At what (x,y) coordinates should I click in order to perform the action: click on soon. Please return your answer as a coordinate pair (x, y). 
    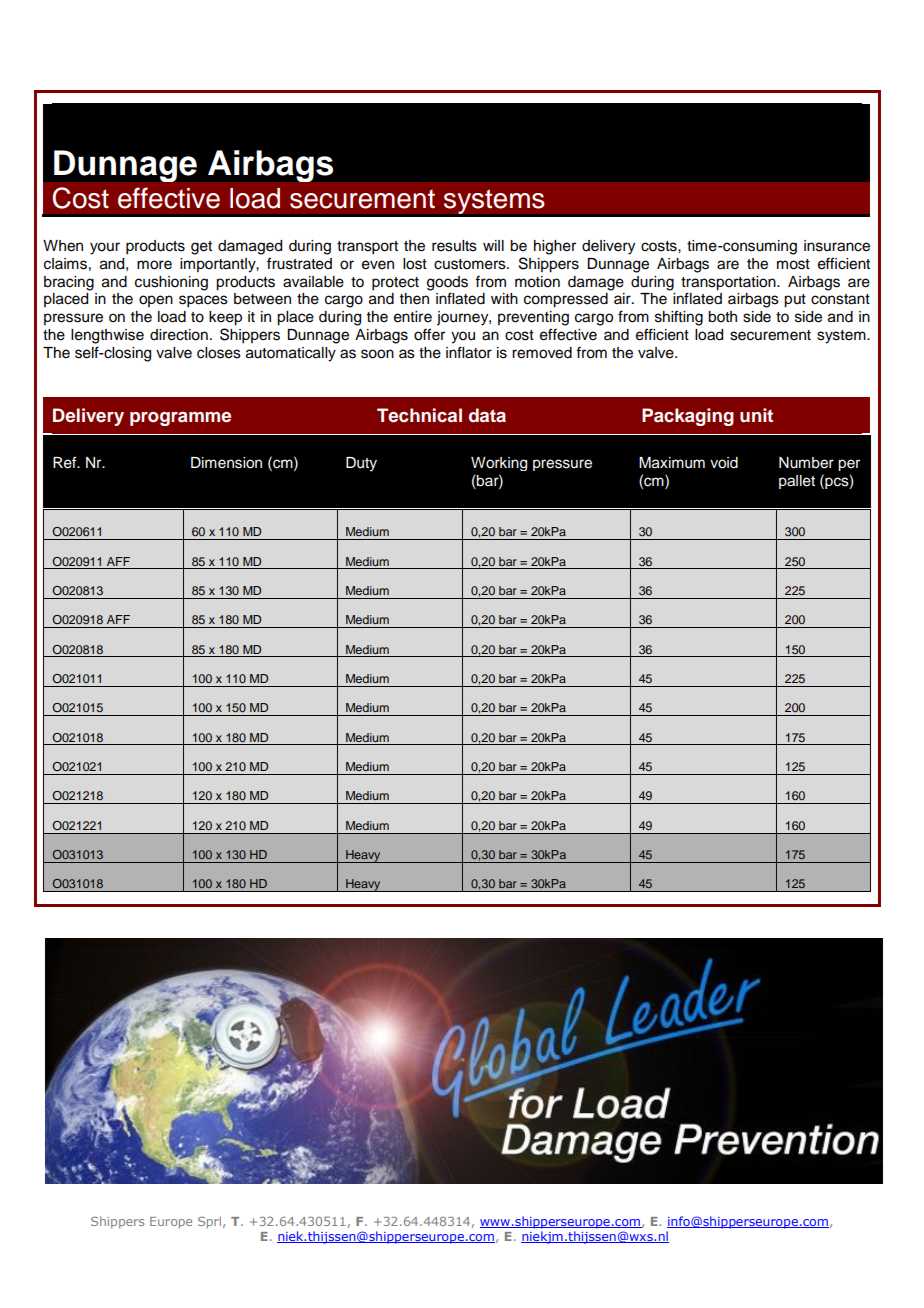
    Looking at the image, I should click on (377, 354).
